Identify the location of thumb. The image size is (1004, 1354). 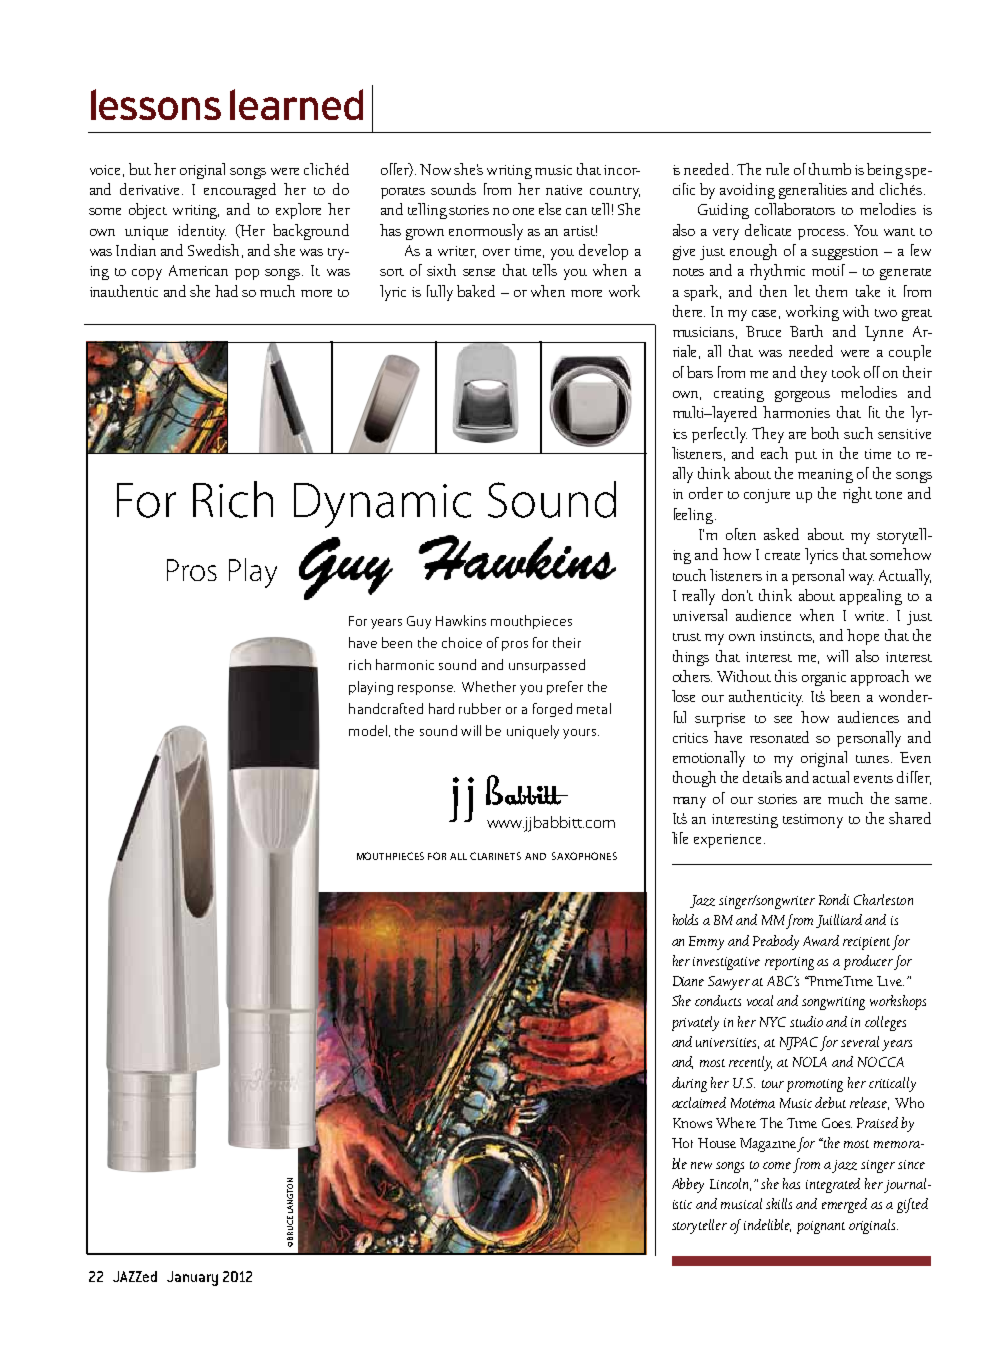
(830, 169).
